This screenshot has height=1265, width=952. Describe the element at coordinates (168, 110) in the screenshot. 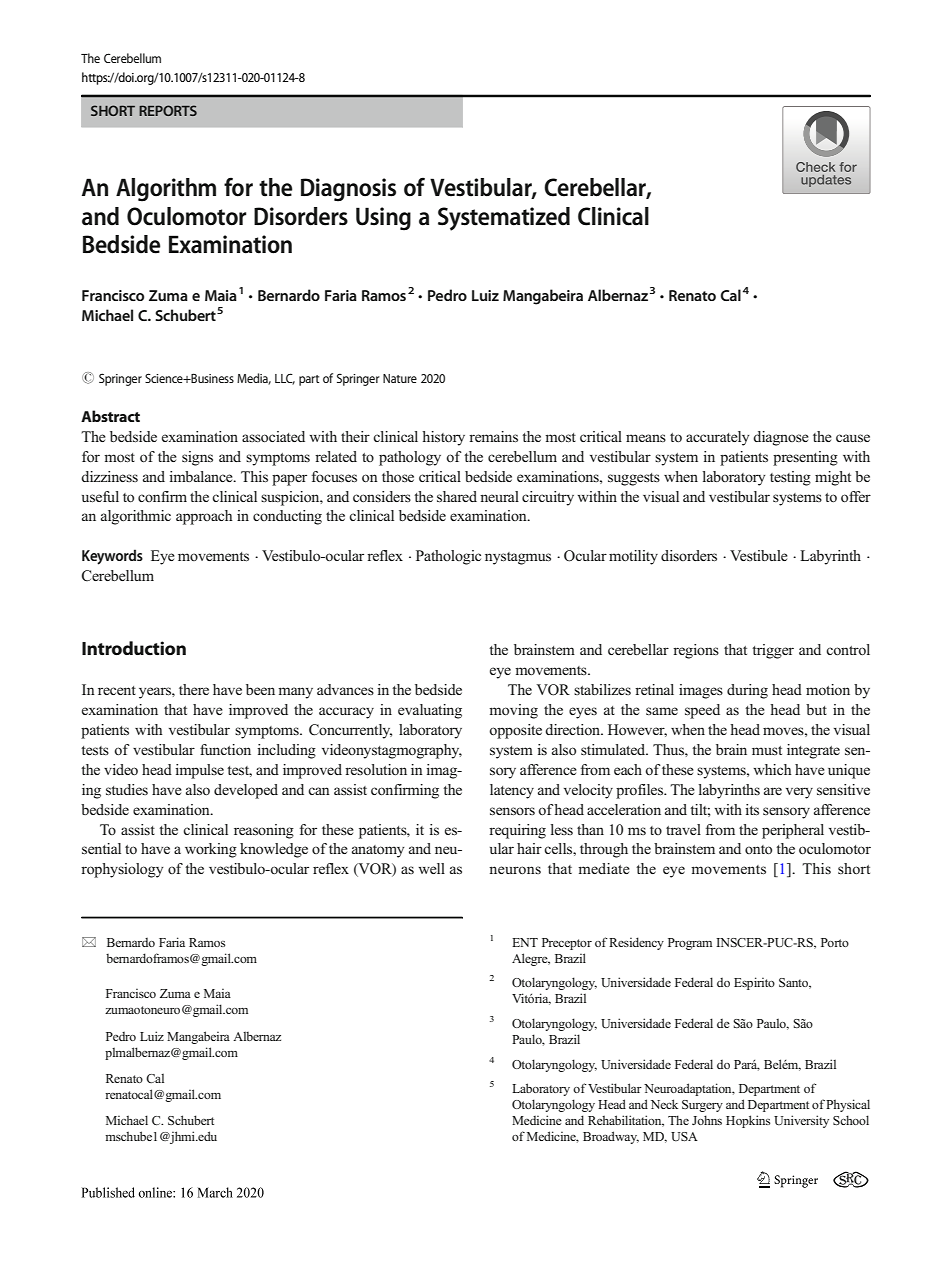

I see `REPORTS` at that location.
